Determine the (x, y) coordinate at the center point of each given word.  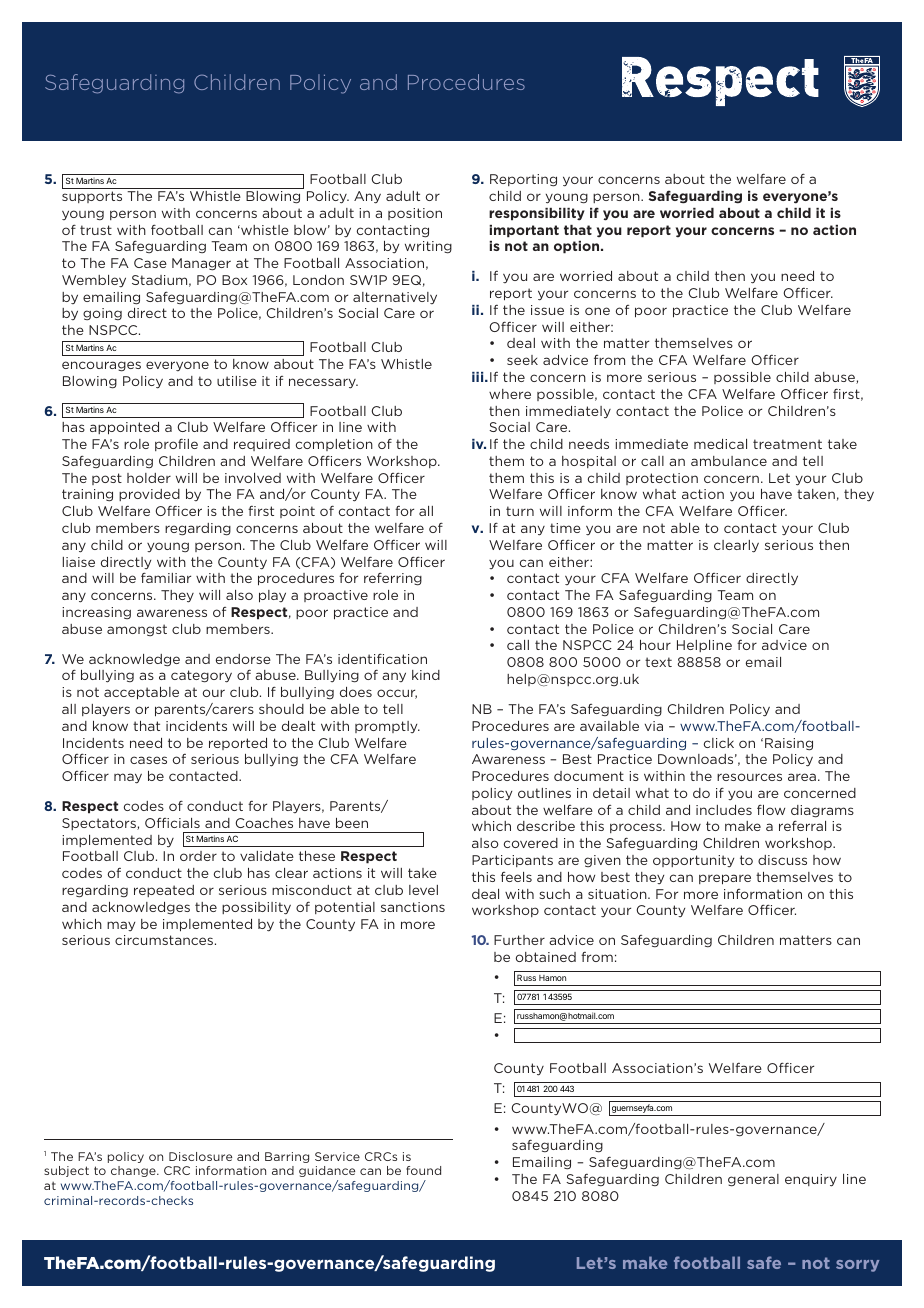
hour (655, 645)
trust (96, 230)
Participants (512, 861)
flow (771, 810)
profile (176, 444)
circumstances (165, 940)
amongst (137, 630)
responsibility (537, 214)
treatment (787, 444)
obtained (546, 957)
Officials (172, 823)
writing (428, 247)
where (510, 394)
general (753, 1180)
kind (426, 675)
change (134, 1171)
